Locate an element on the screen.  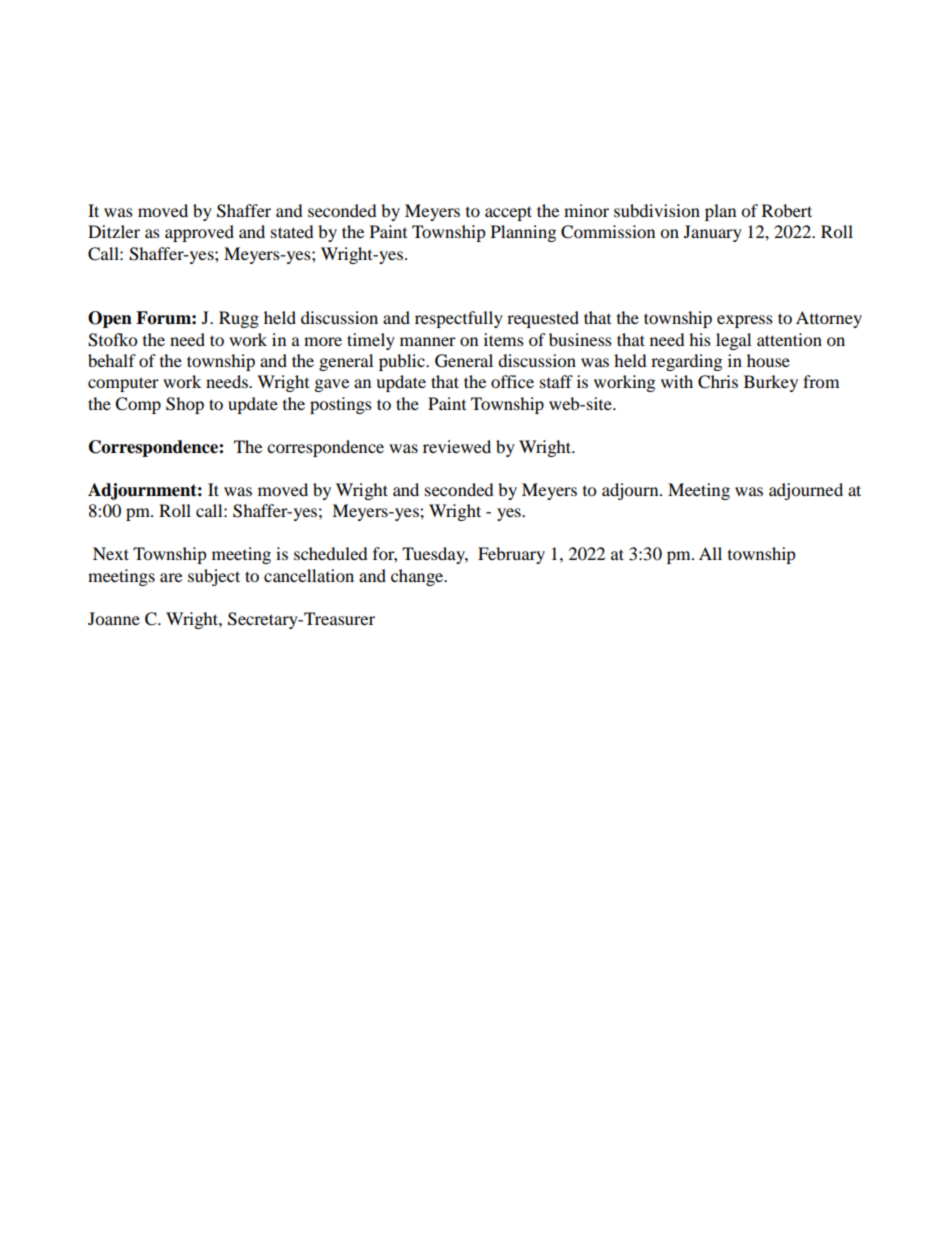
Chris is located at coordinates (718, 382).
